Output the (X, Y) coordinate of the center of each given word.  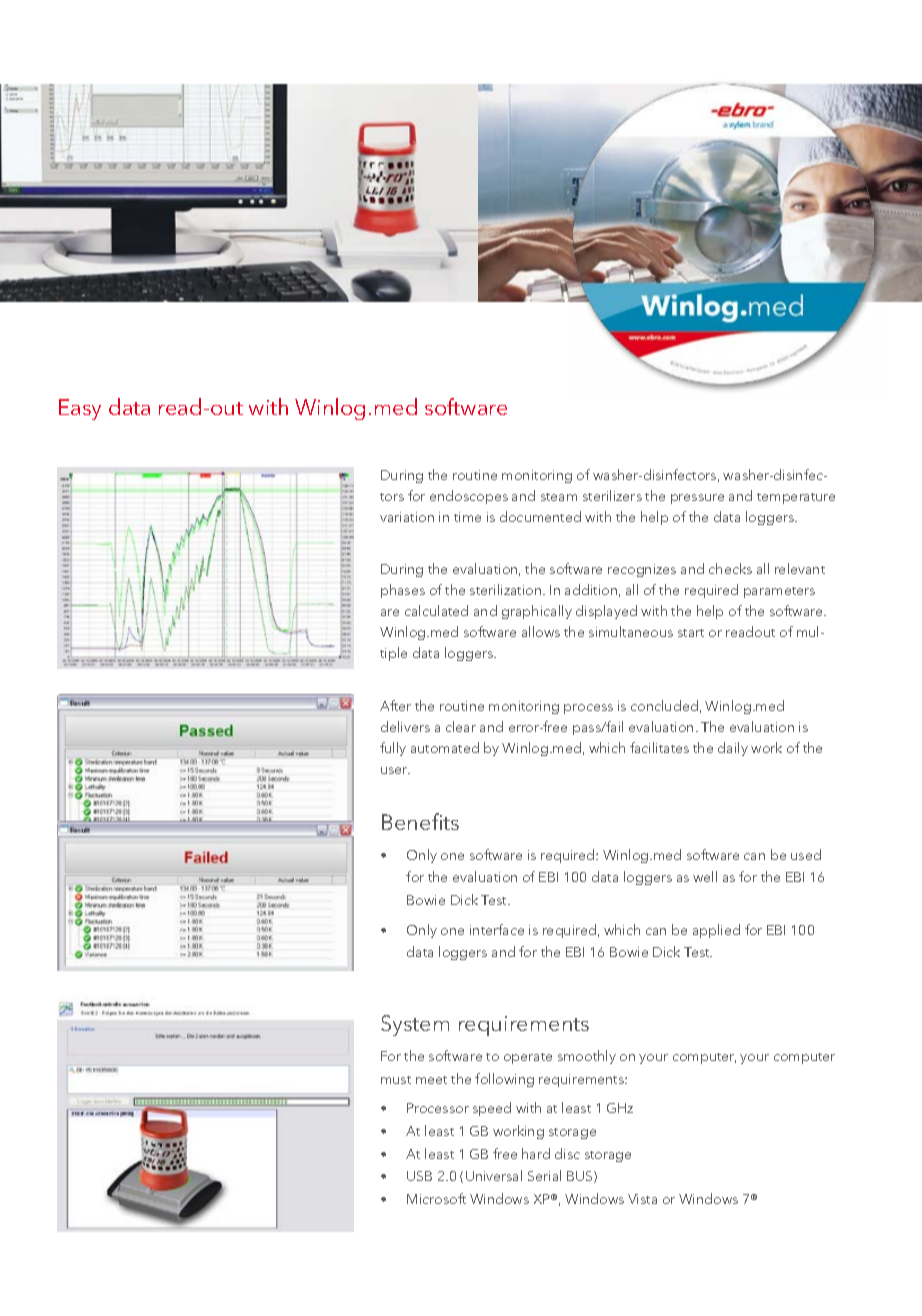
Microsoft (436, 1198)
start (691, 633)
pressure (697, 499)
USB (419, 1176)
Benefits (420, 821)
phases (403, 591)
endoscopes (469, 497)
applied (716, 931)
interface (497, 929)
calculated (436, 610)
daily (733, 749)
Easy (80, 409)
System (415, 1025)
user (395, 770)
